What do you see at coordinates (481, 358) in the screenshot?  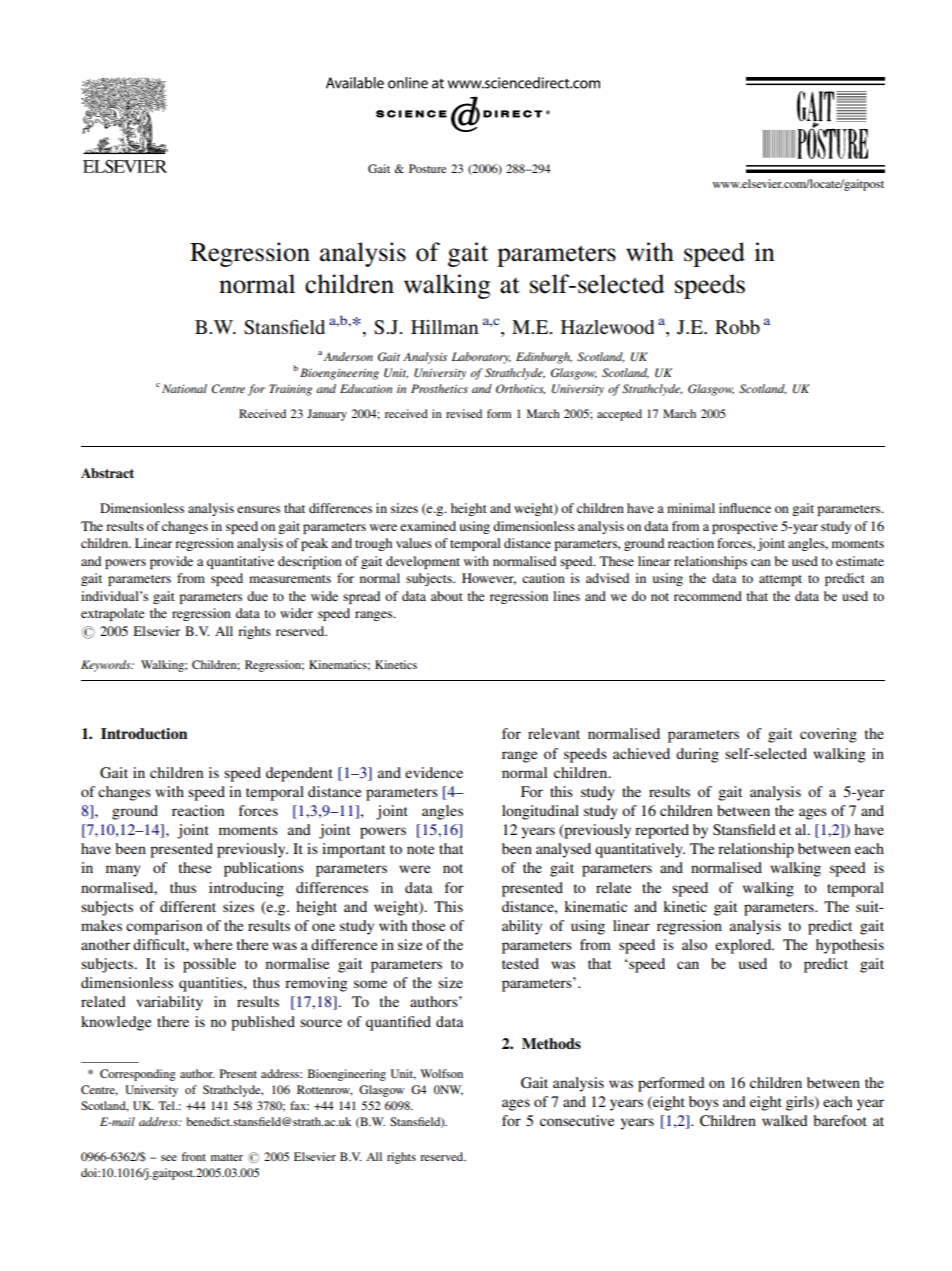 I see `Laboratory` at bounding box center [481, 358].
